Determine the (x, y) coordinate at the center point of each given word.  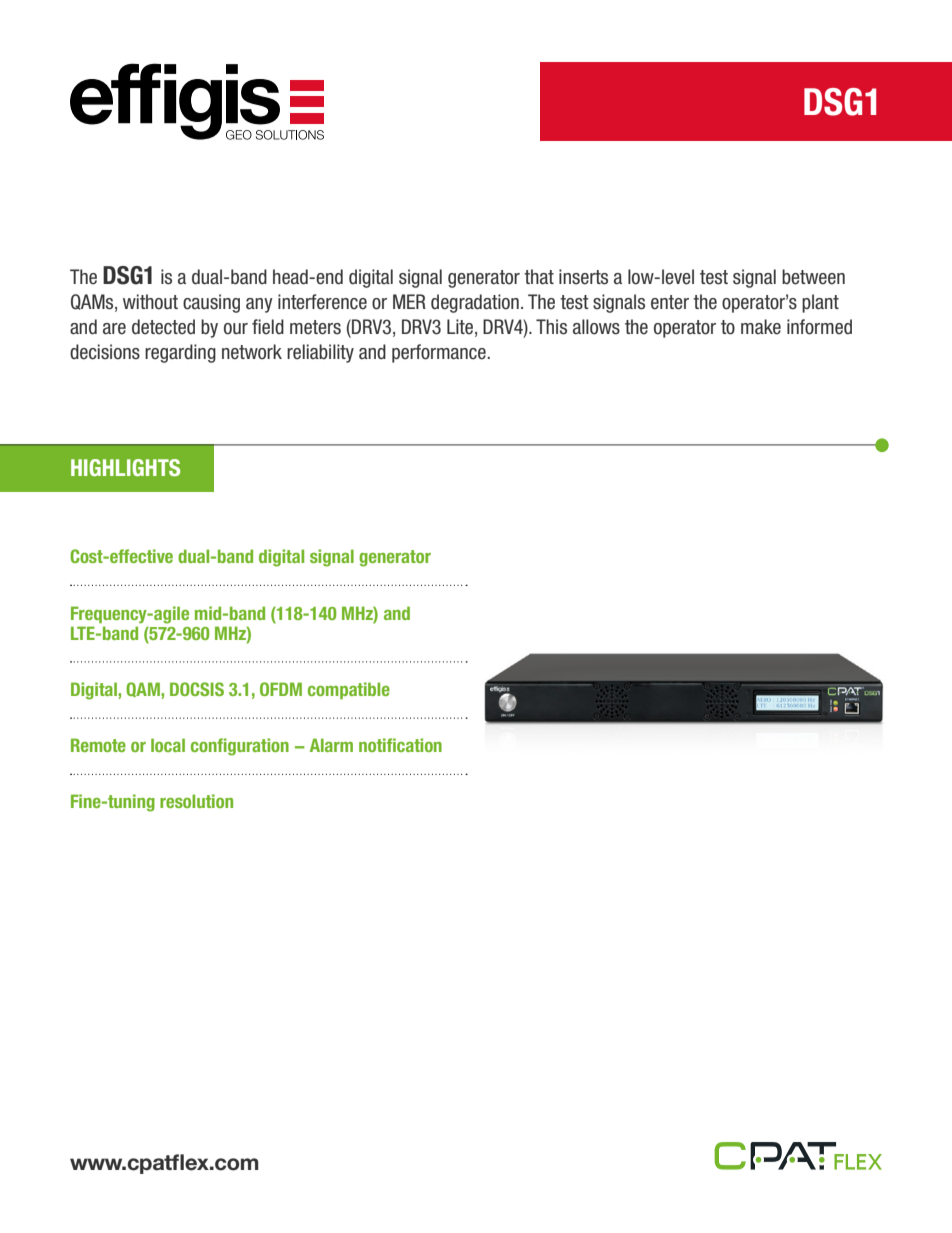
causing (211, 303)
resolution (196, 801)
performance (440, 353)
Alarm (331, 745)
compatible (349, 690)
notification (400, 745)
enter (670, 302)
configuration (240, 747)
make (761, 327)
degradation (475, 303)
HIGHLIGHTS (125, 467)
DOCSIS (197, 689)
